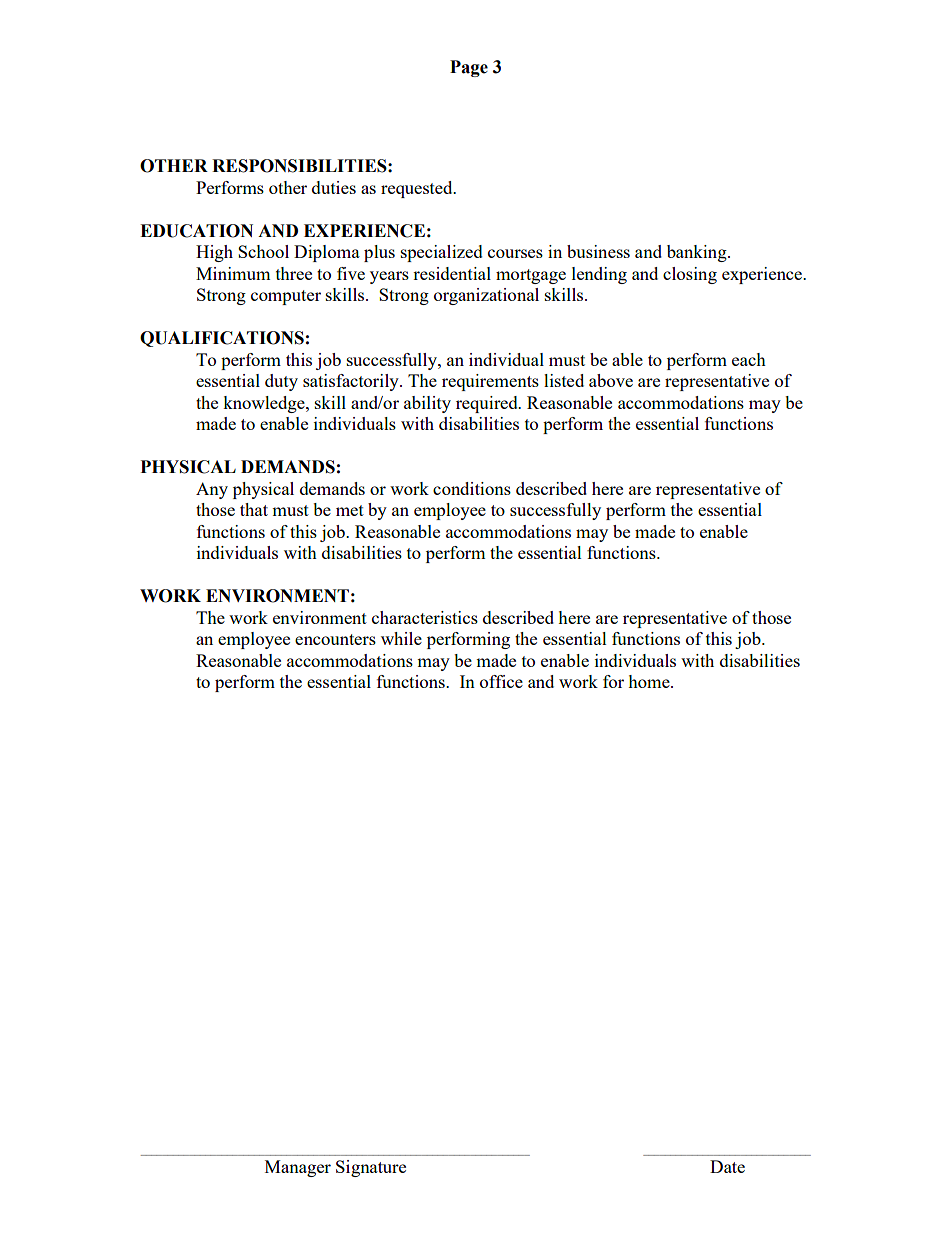  I want to click on duties, so click(334, 187).
